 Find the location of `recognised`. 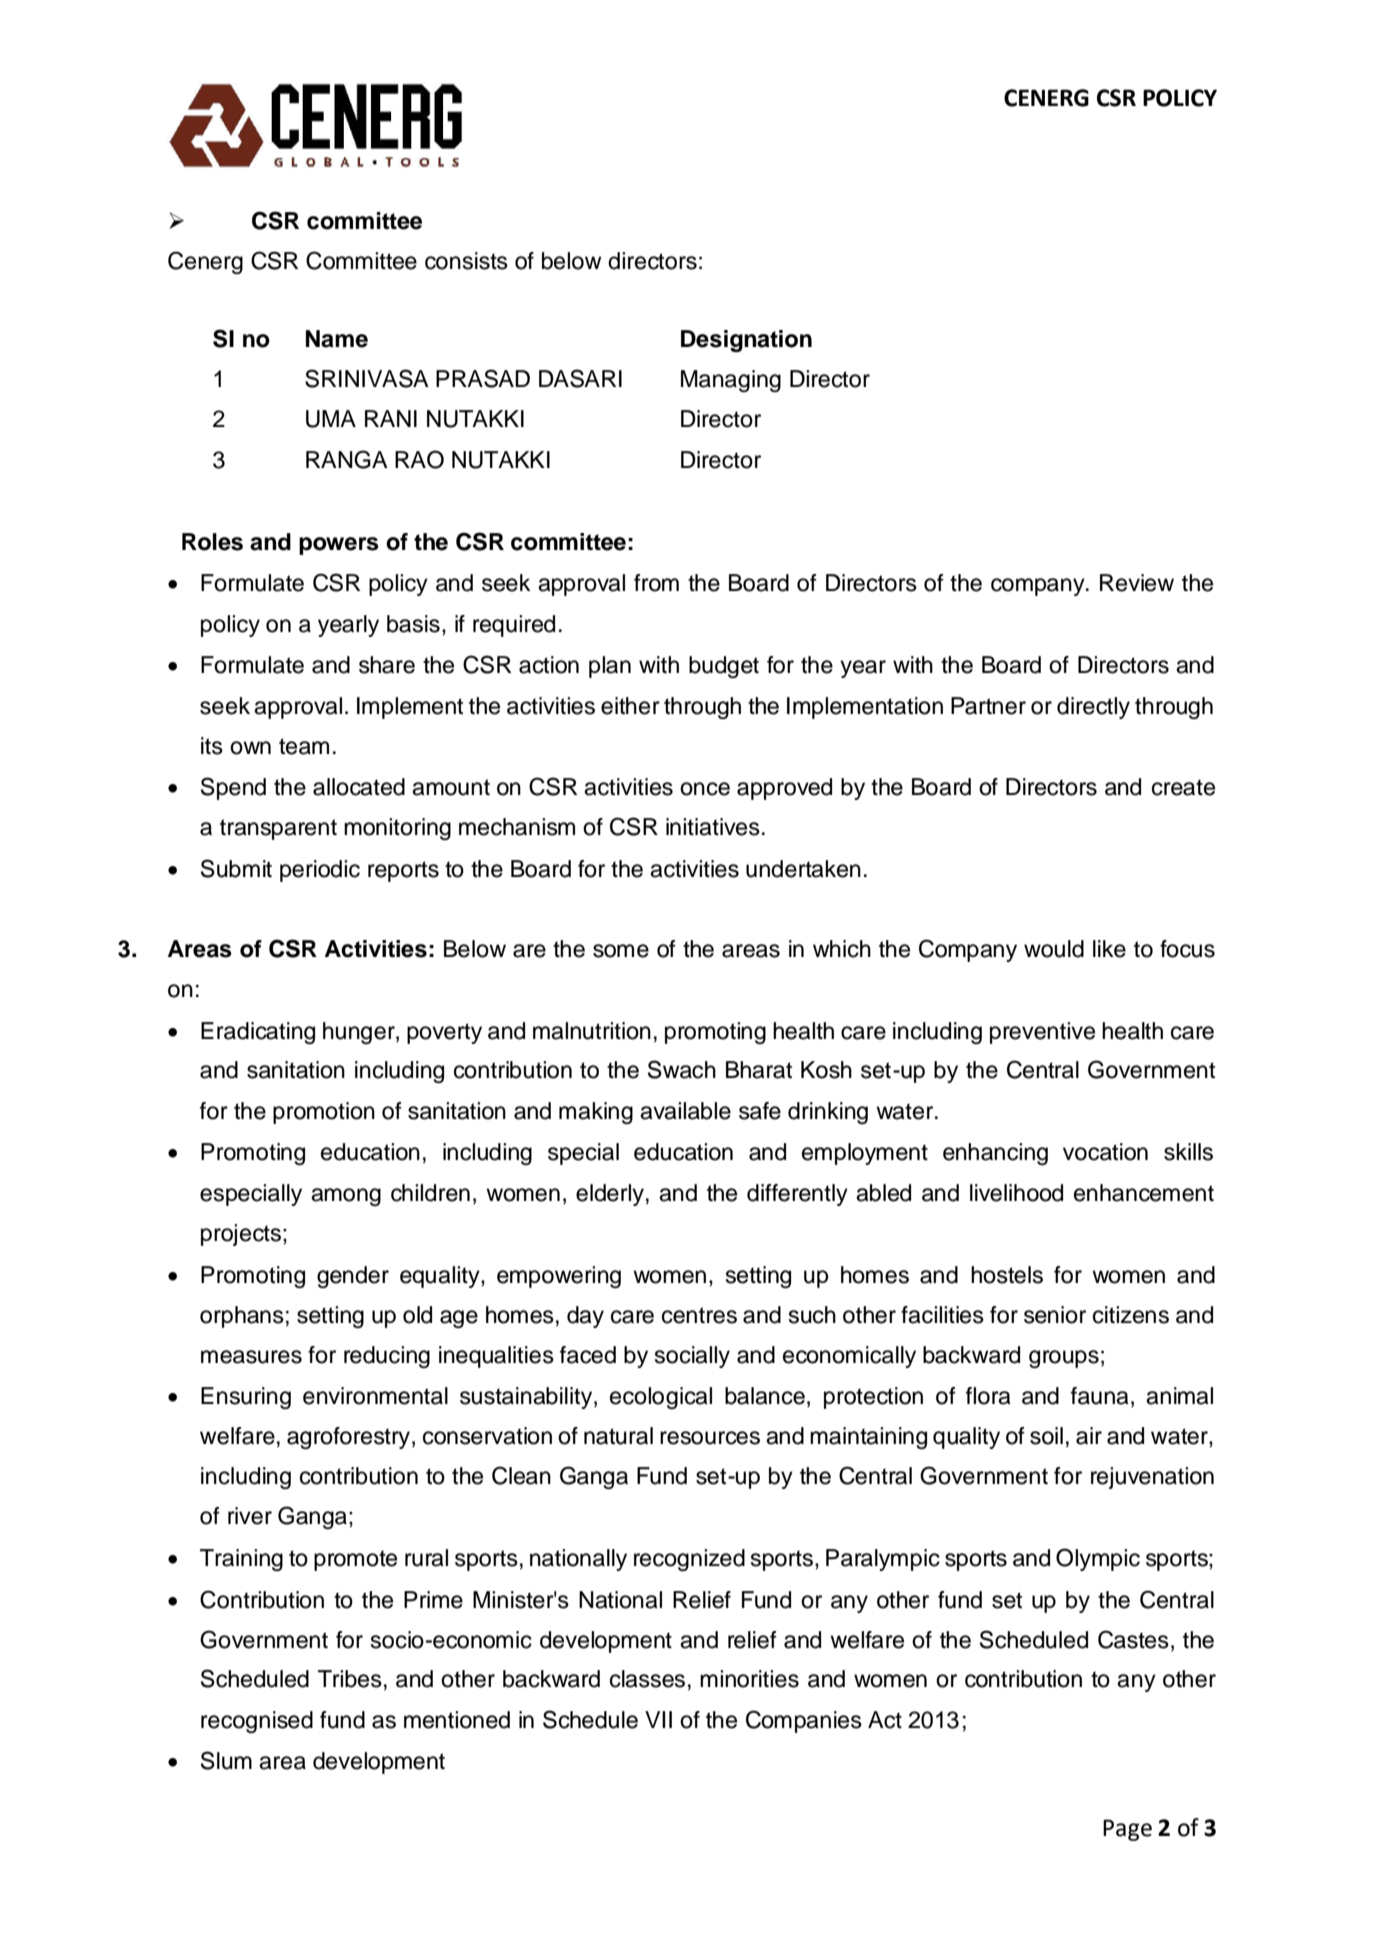

recognised is located at coordinates (257, 1722).
